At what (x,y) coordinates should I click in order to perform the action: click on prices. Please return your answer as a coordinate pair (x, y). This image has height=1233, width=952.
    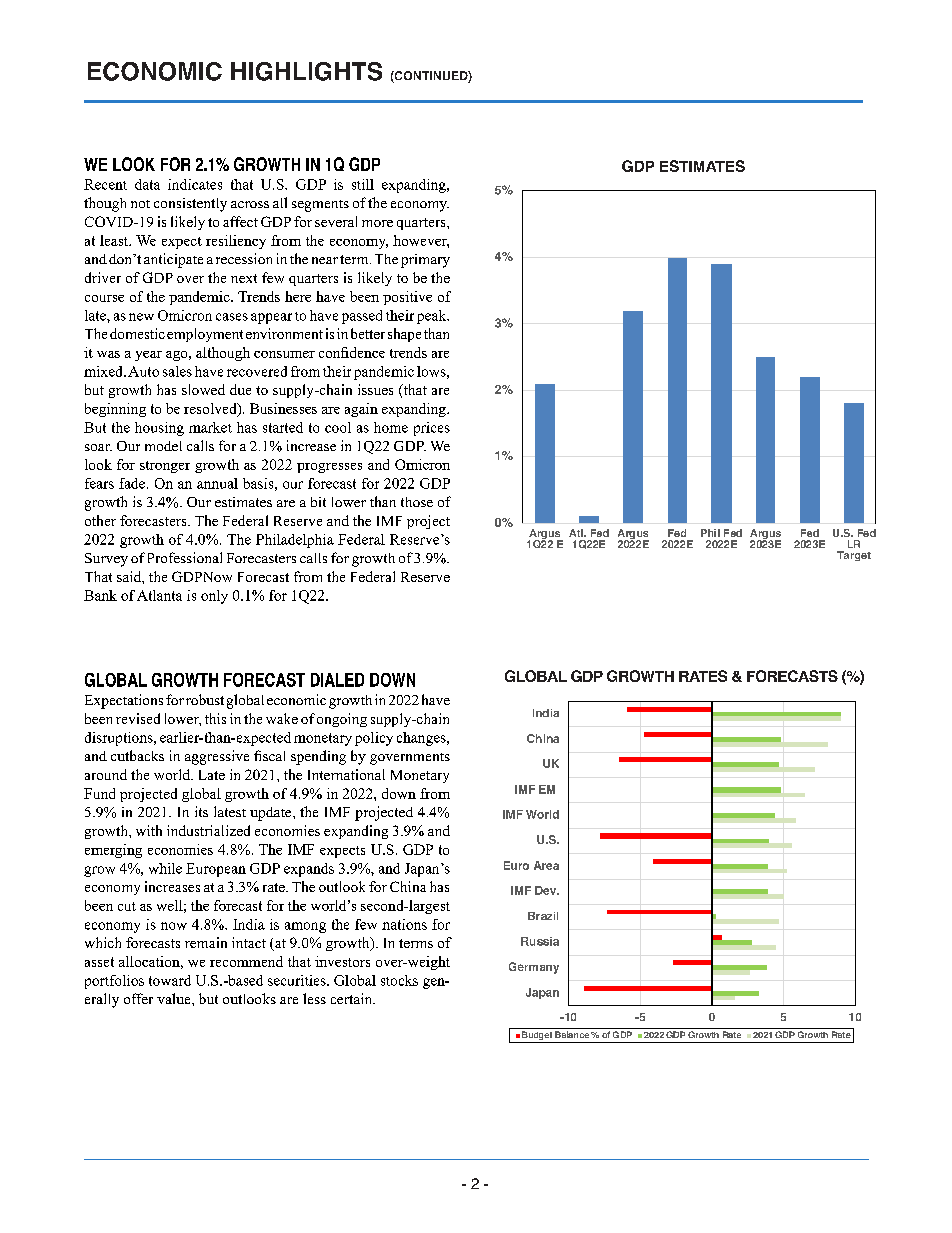
    Looking at the image, I should click on (432, 429).
